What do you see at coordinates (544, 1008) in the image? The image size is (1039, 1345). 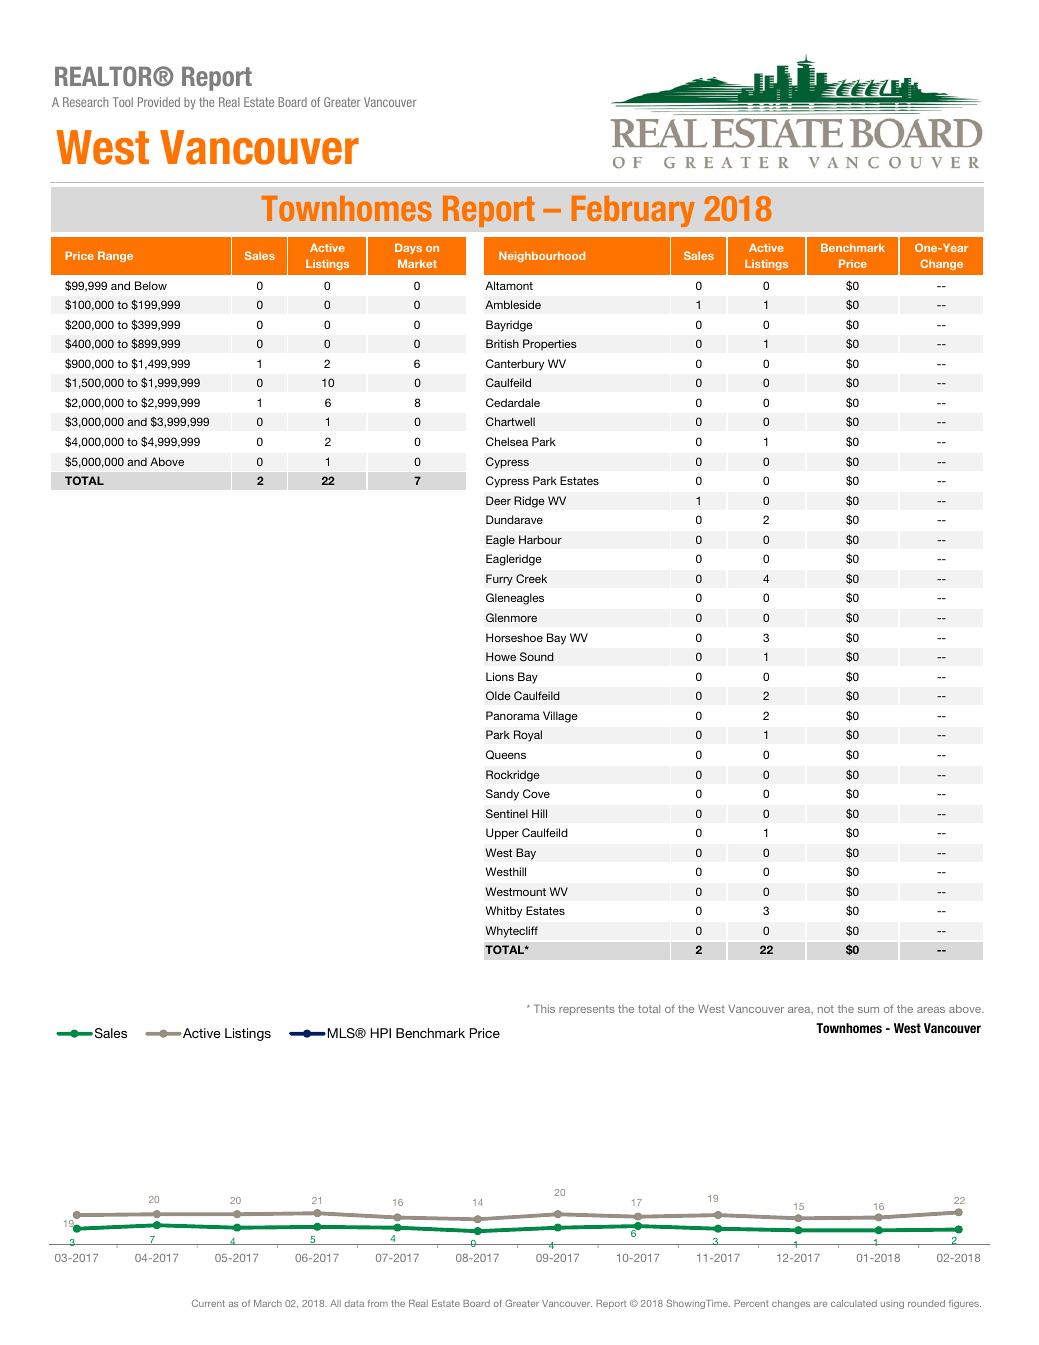 I see `This` at bounding box center [544, 1008].
